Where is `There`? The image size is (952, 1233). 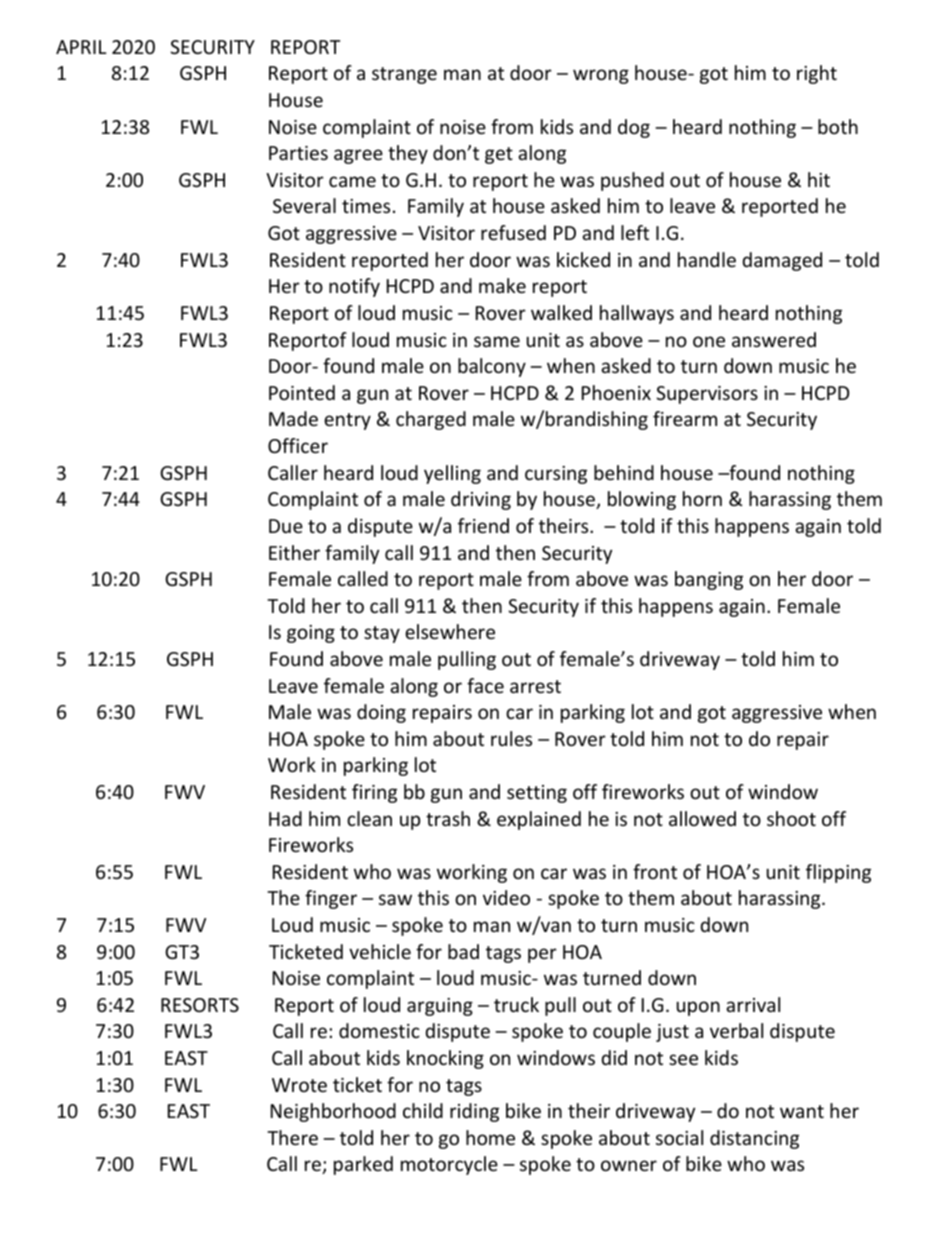 There is located at coordinates (292, 1137).
